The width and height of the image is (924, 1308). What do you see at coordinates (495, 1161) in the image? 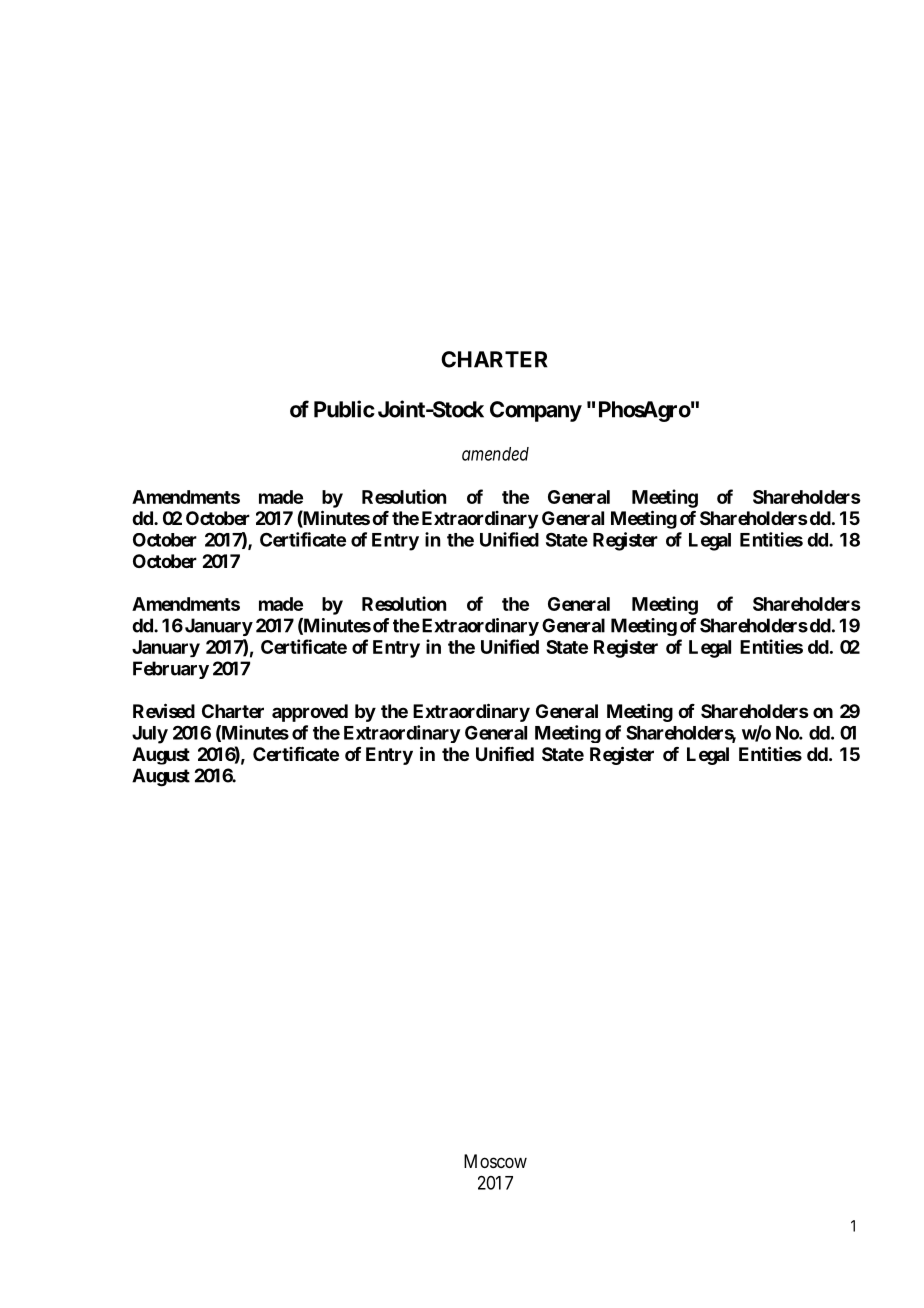
I see `Moscow` at bounding box center [495, 1161].
